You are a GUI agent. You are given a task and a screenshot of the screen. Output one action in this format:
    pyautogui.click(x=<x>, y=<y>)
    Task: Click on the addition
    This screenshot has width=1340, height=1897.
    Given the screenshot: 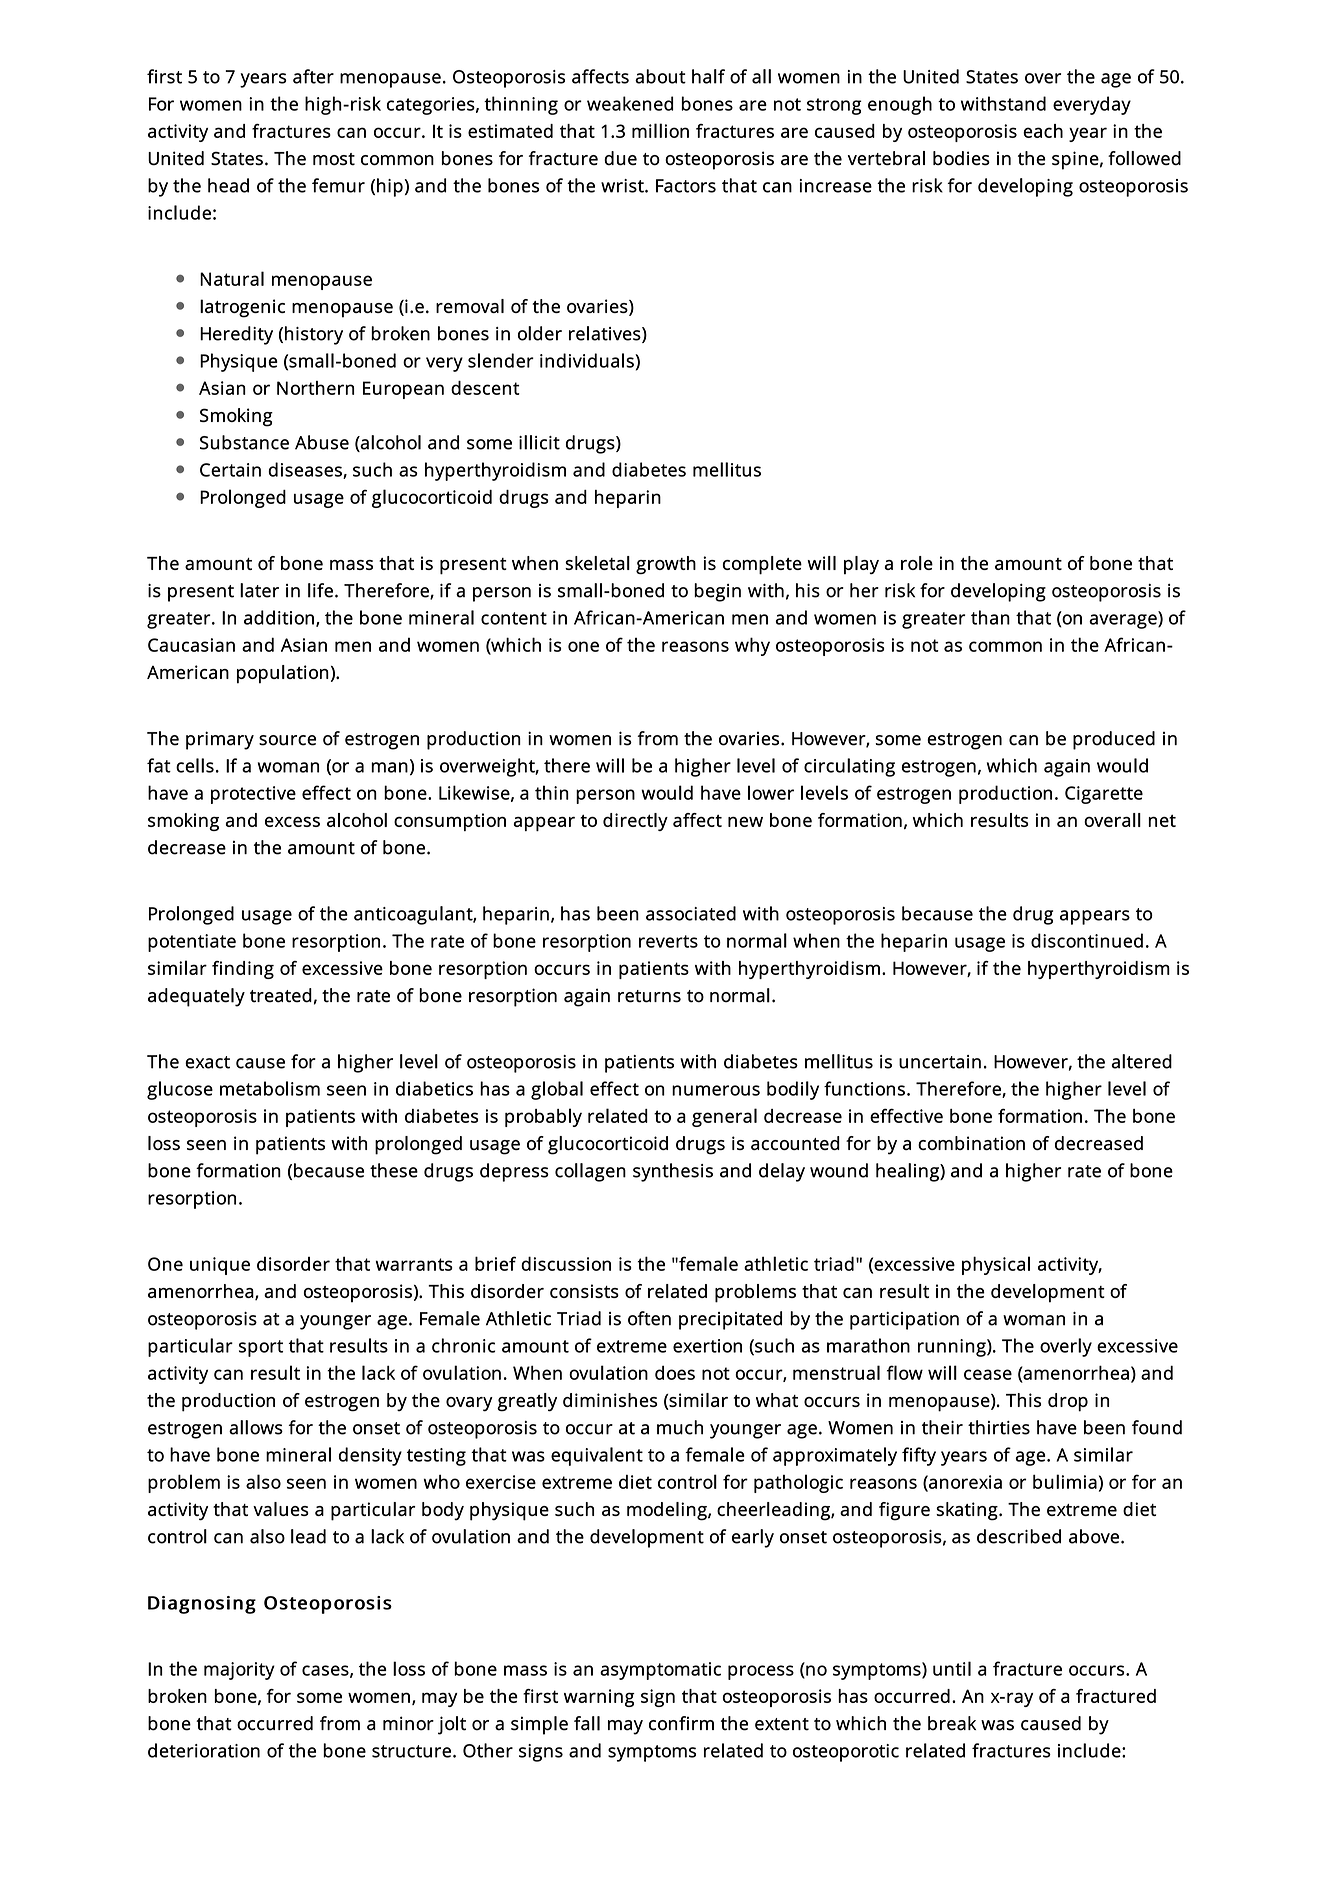 What is the action you would take?
    pyautogui.click(x=279, y=617)
